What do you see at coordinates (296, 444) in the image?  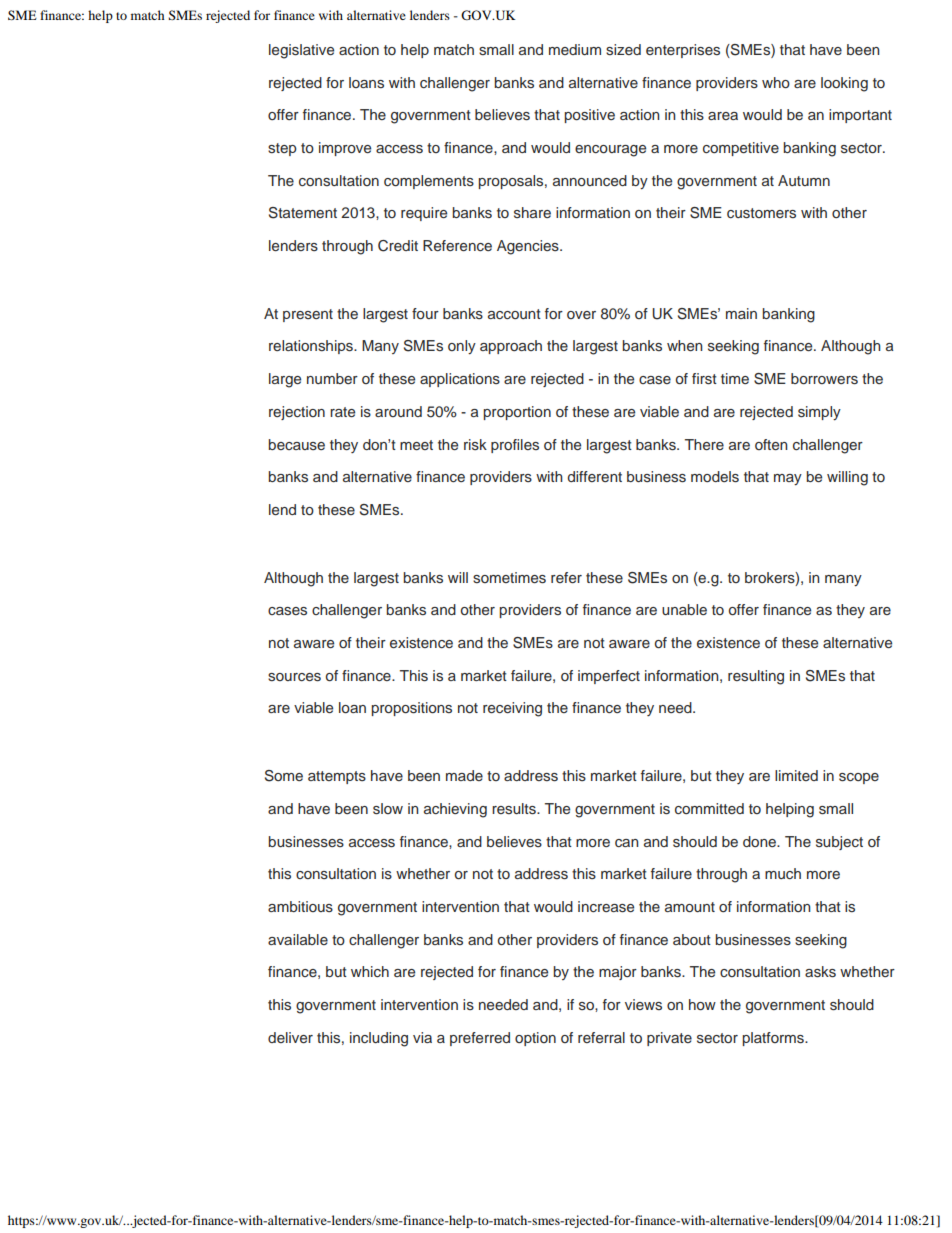 I see `because` at bounding box center [296, 444].
